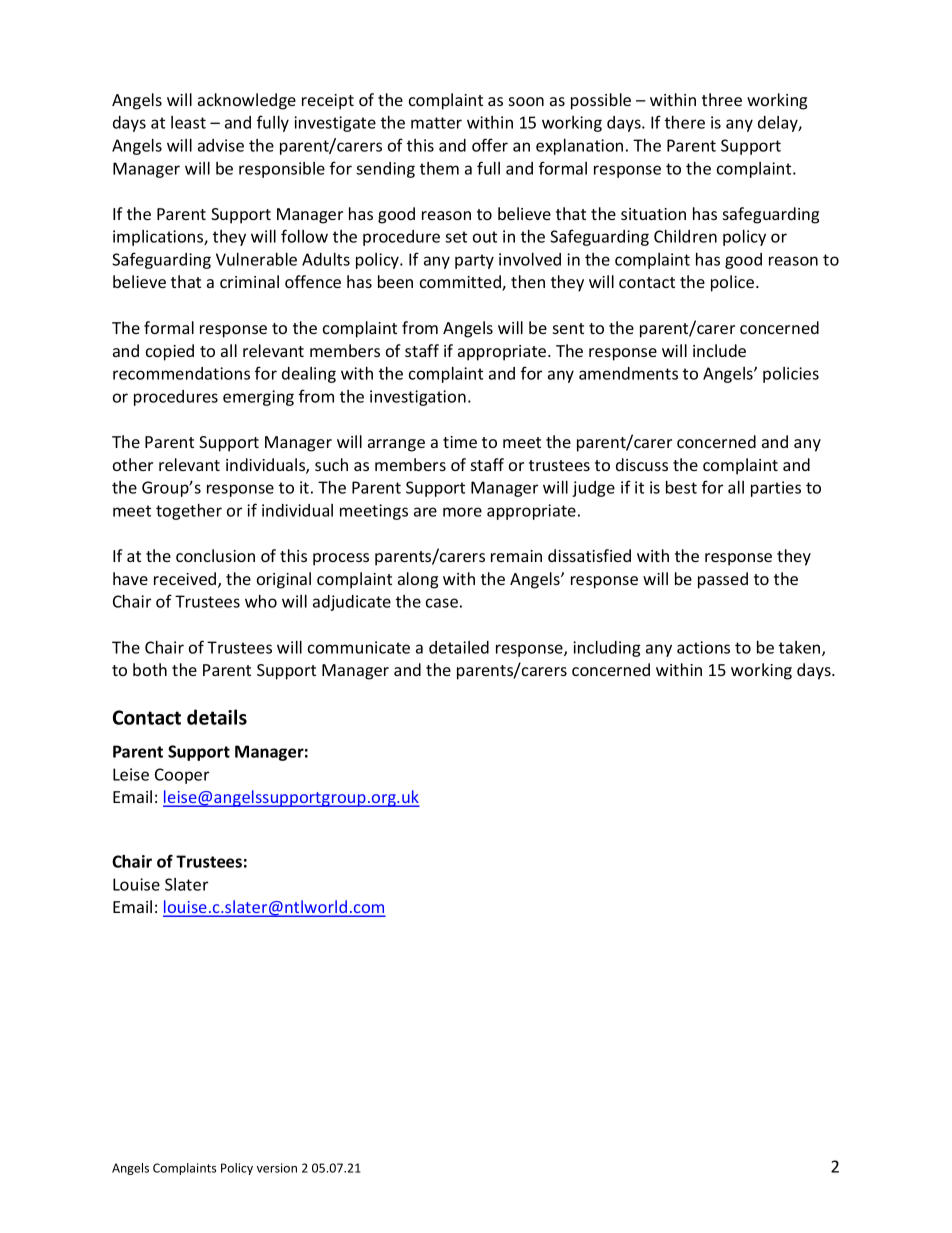 This screenshot has width=952, height=1233. I want to click on detailed, so click(459, 647).
